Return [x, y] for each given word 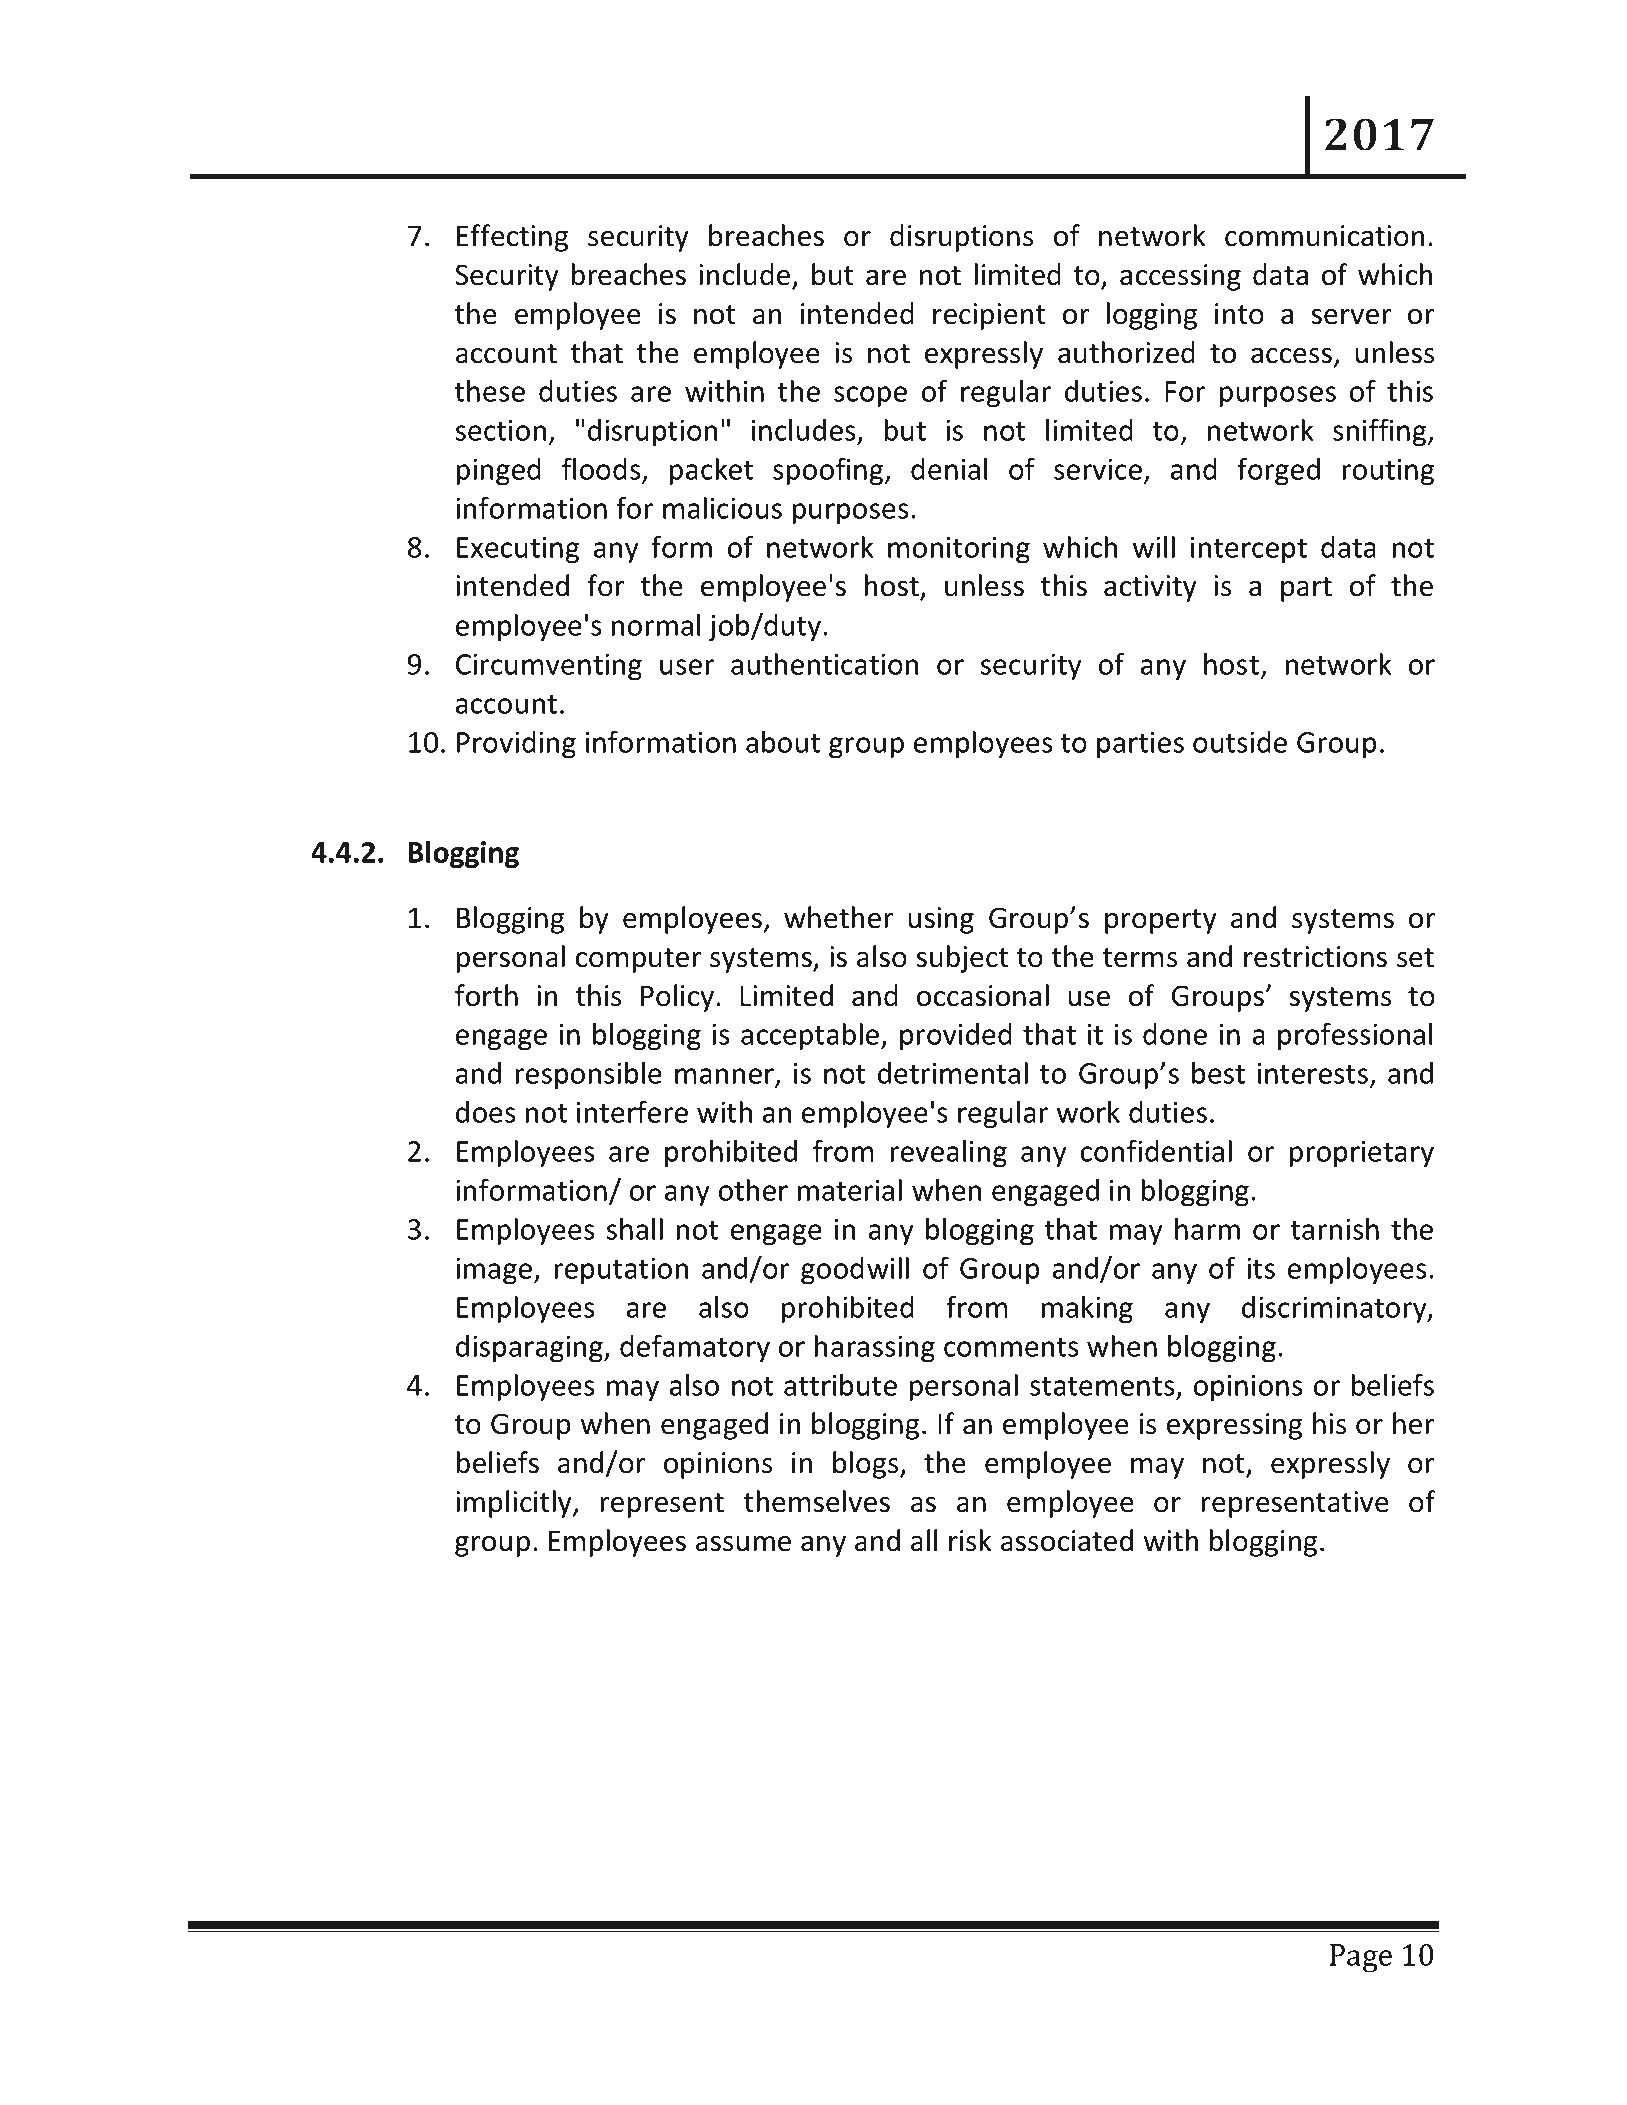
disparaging [530, 1348]
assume [743, 1544]
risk [970, 1540]
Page [1361, 1958]
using [941, 920]
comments [1011, 1347]
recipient [989, 316]
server [1351, 317]
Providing [516, 744]
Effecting [512, 238]
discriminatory [1335, 1309]
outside [1240, 742]
